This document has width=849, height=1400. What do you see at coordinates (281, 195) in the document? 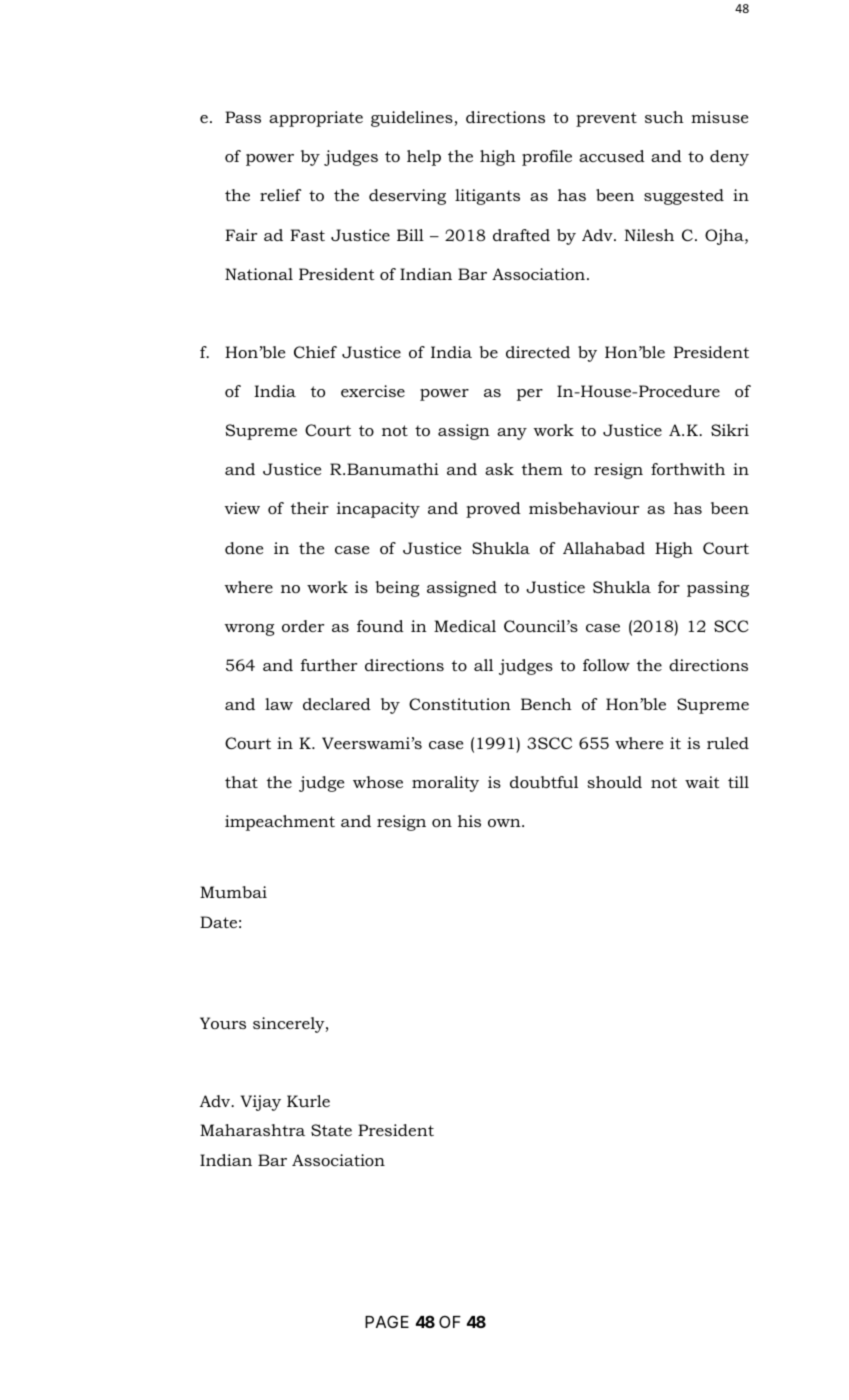
I see `relief` at bounding box center [281, 195].
